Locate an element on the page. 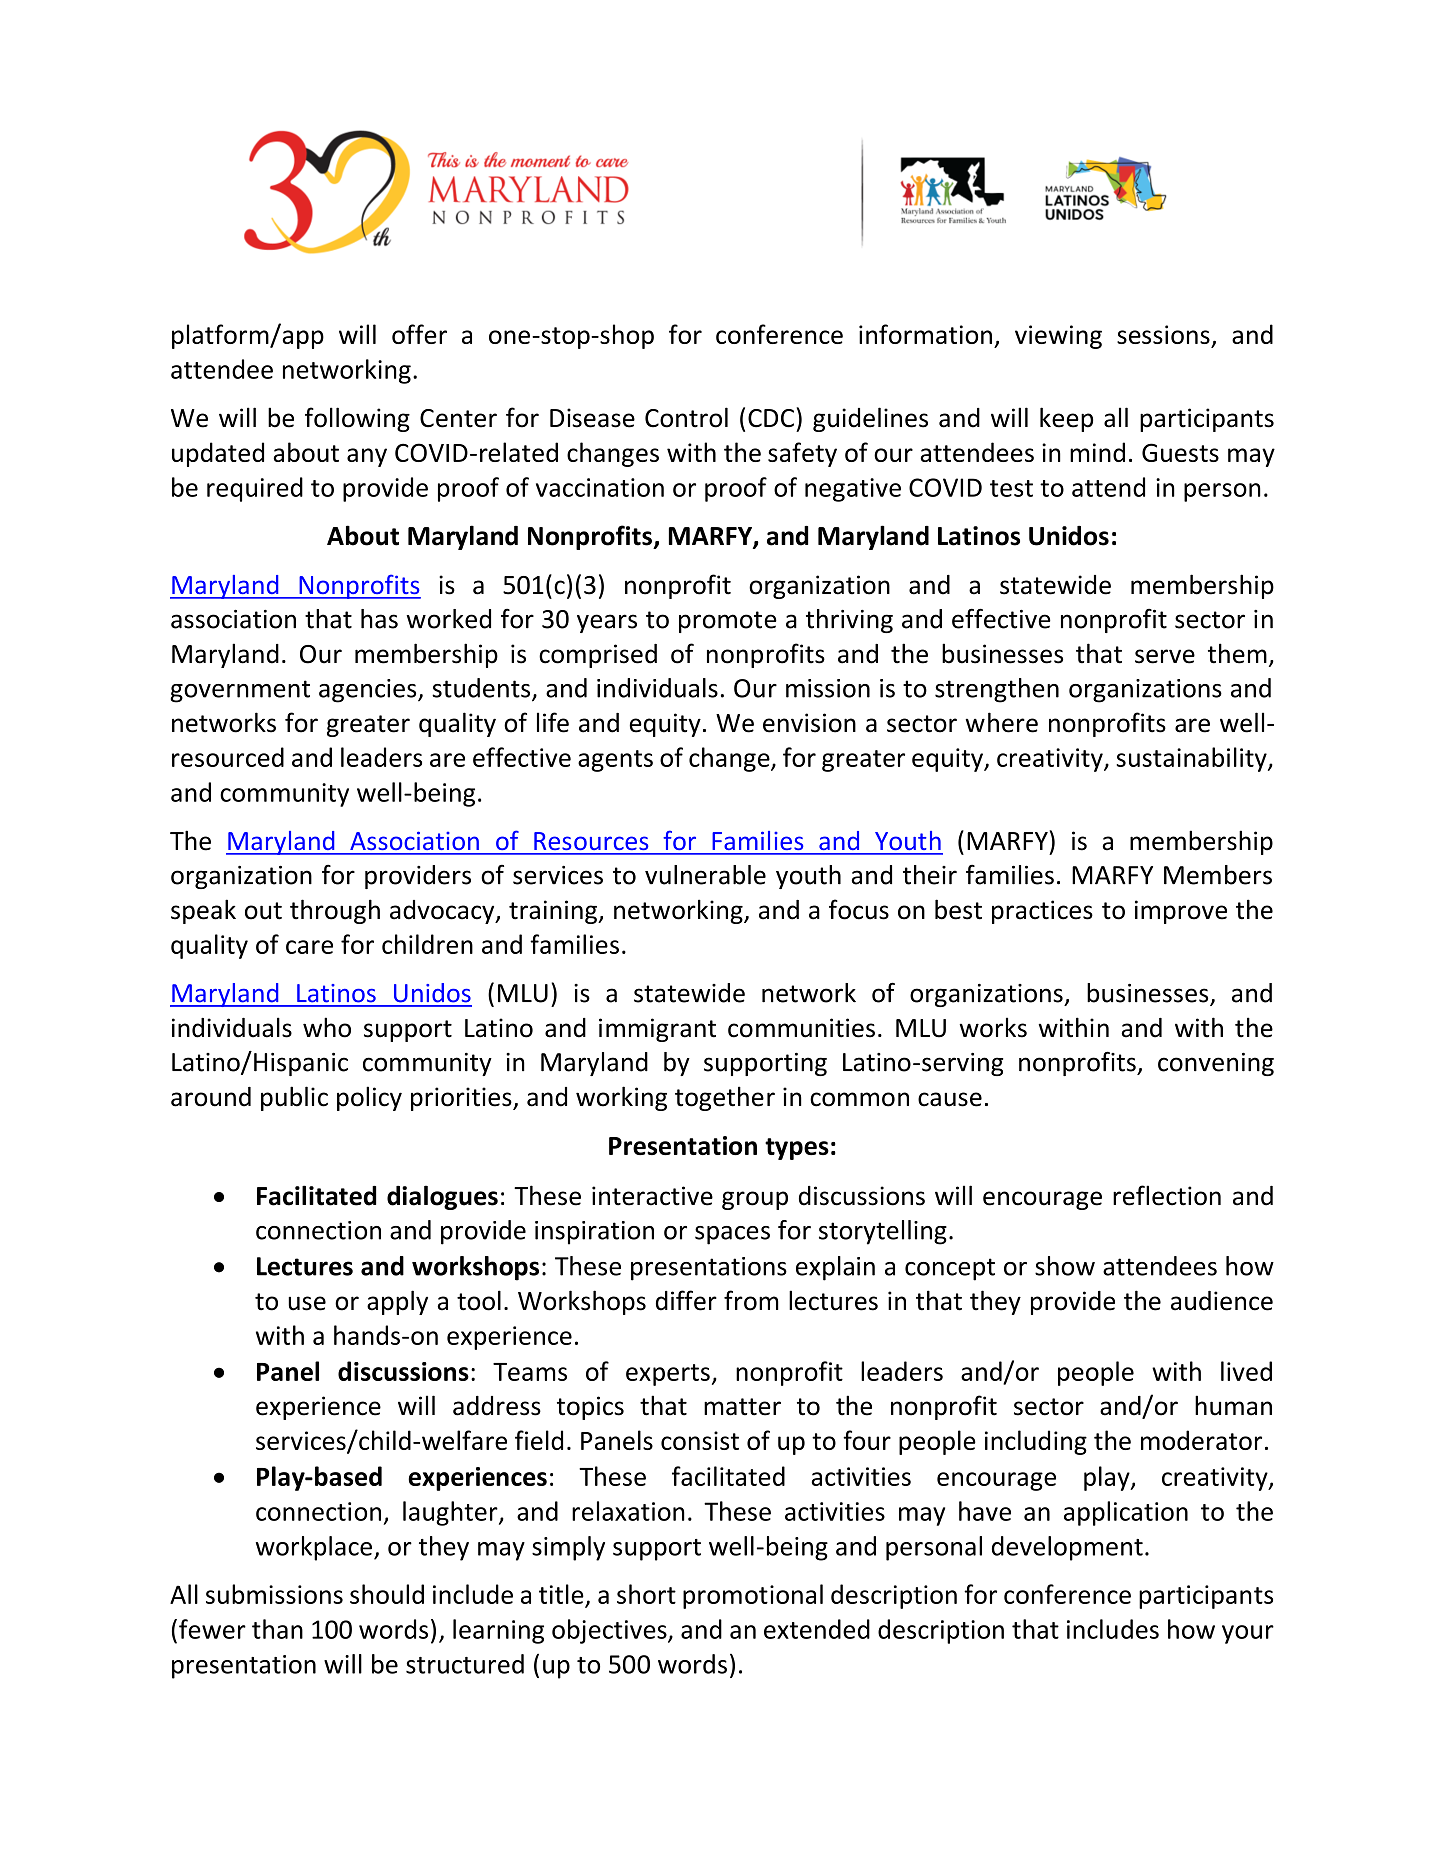 The height and width of the image is (1868, 1444). sessions is located at coordinates (1163, 334).
